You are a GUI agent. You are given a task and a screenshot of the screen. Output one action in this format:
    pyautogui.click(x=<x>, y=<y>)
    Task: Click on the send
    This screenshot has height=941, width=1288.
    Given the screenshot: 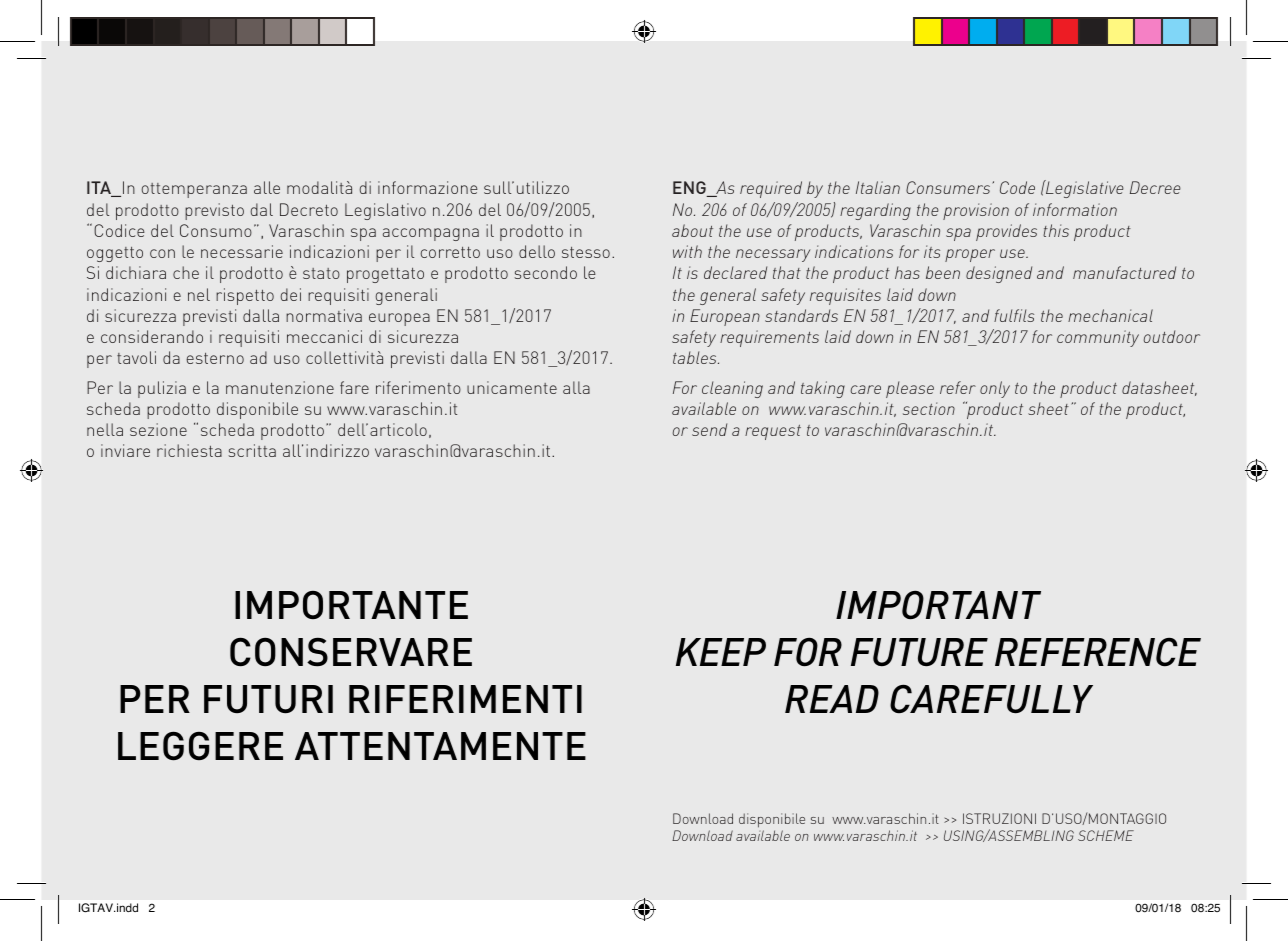 What is the action you would take?
    pyautogui.click(x=709, y=429)
